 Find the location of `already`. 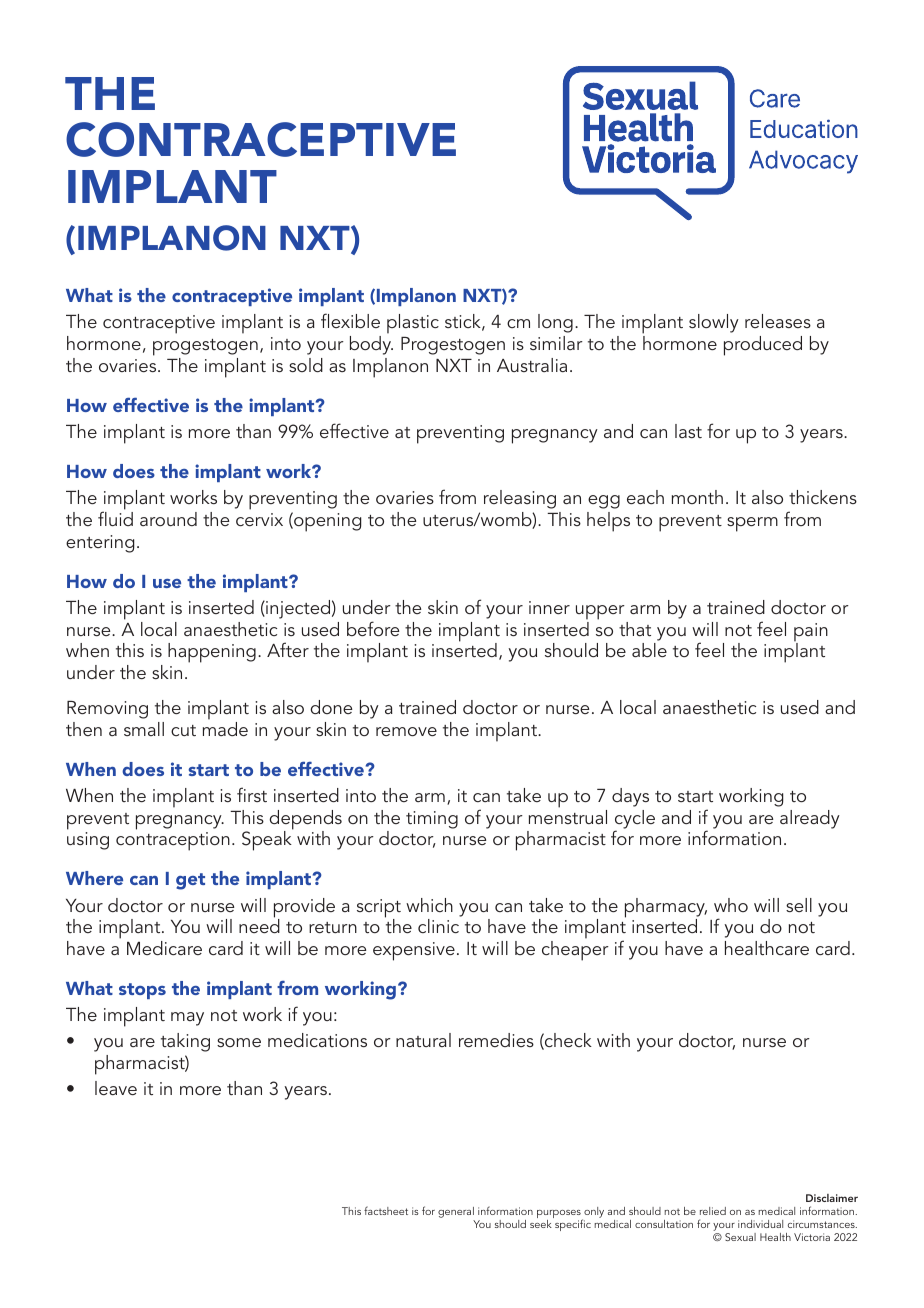

already is located at coordinates (810, 819).
